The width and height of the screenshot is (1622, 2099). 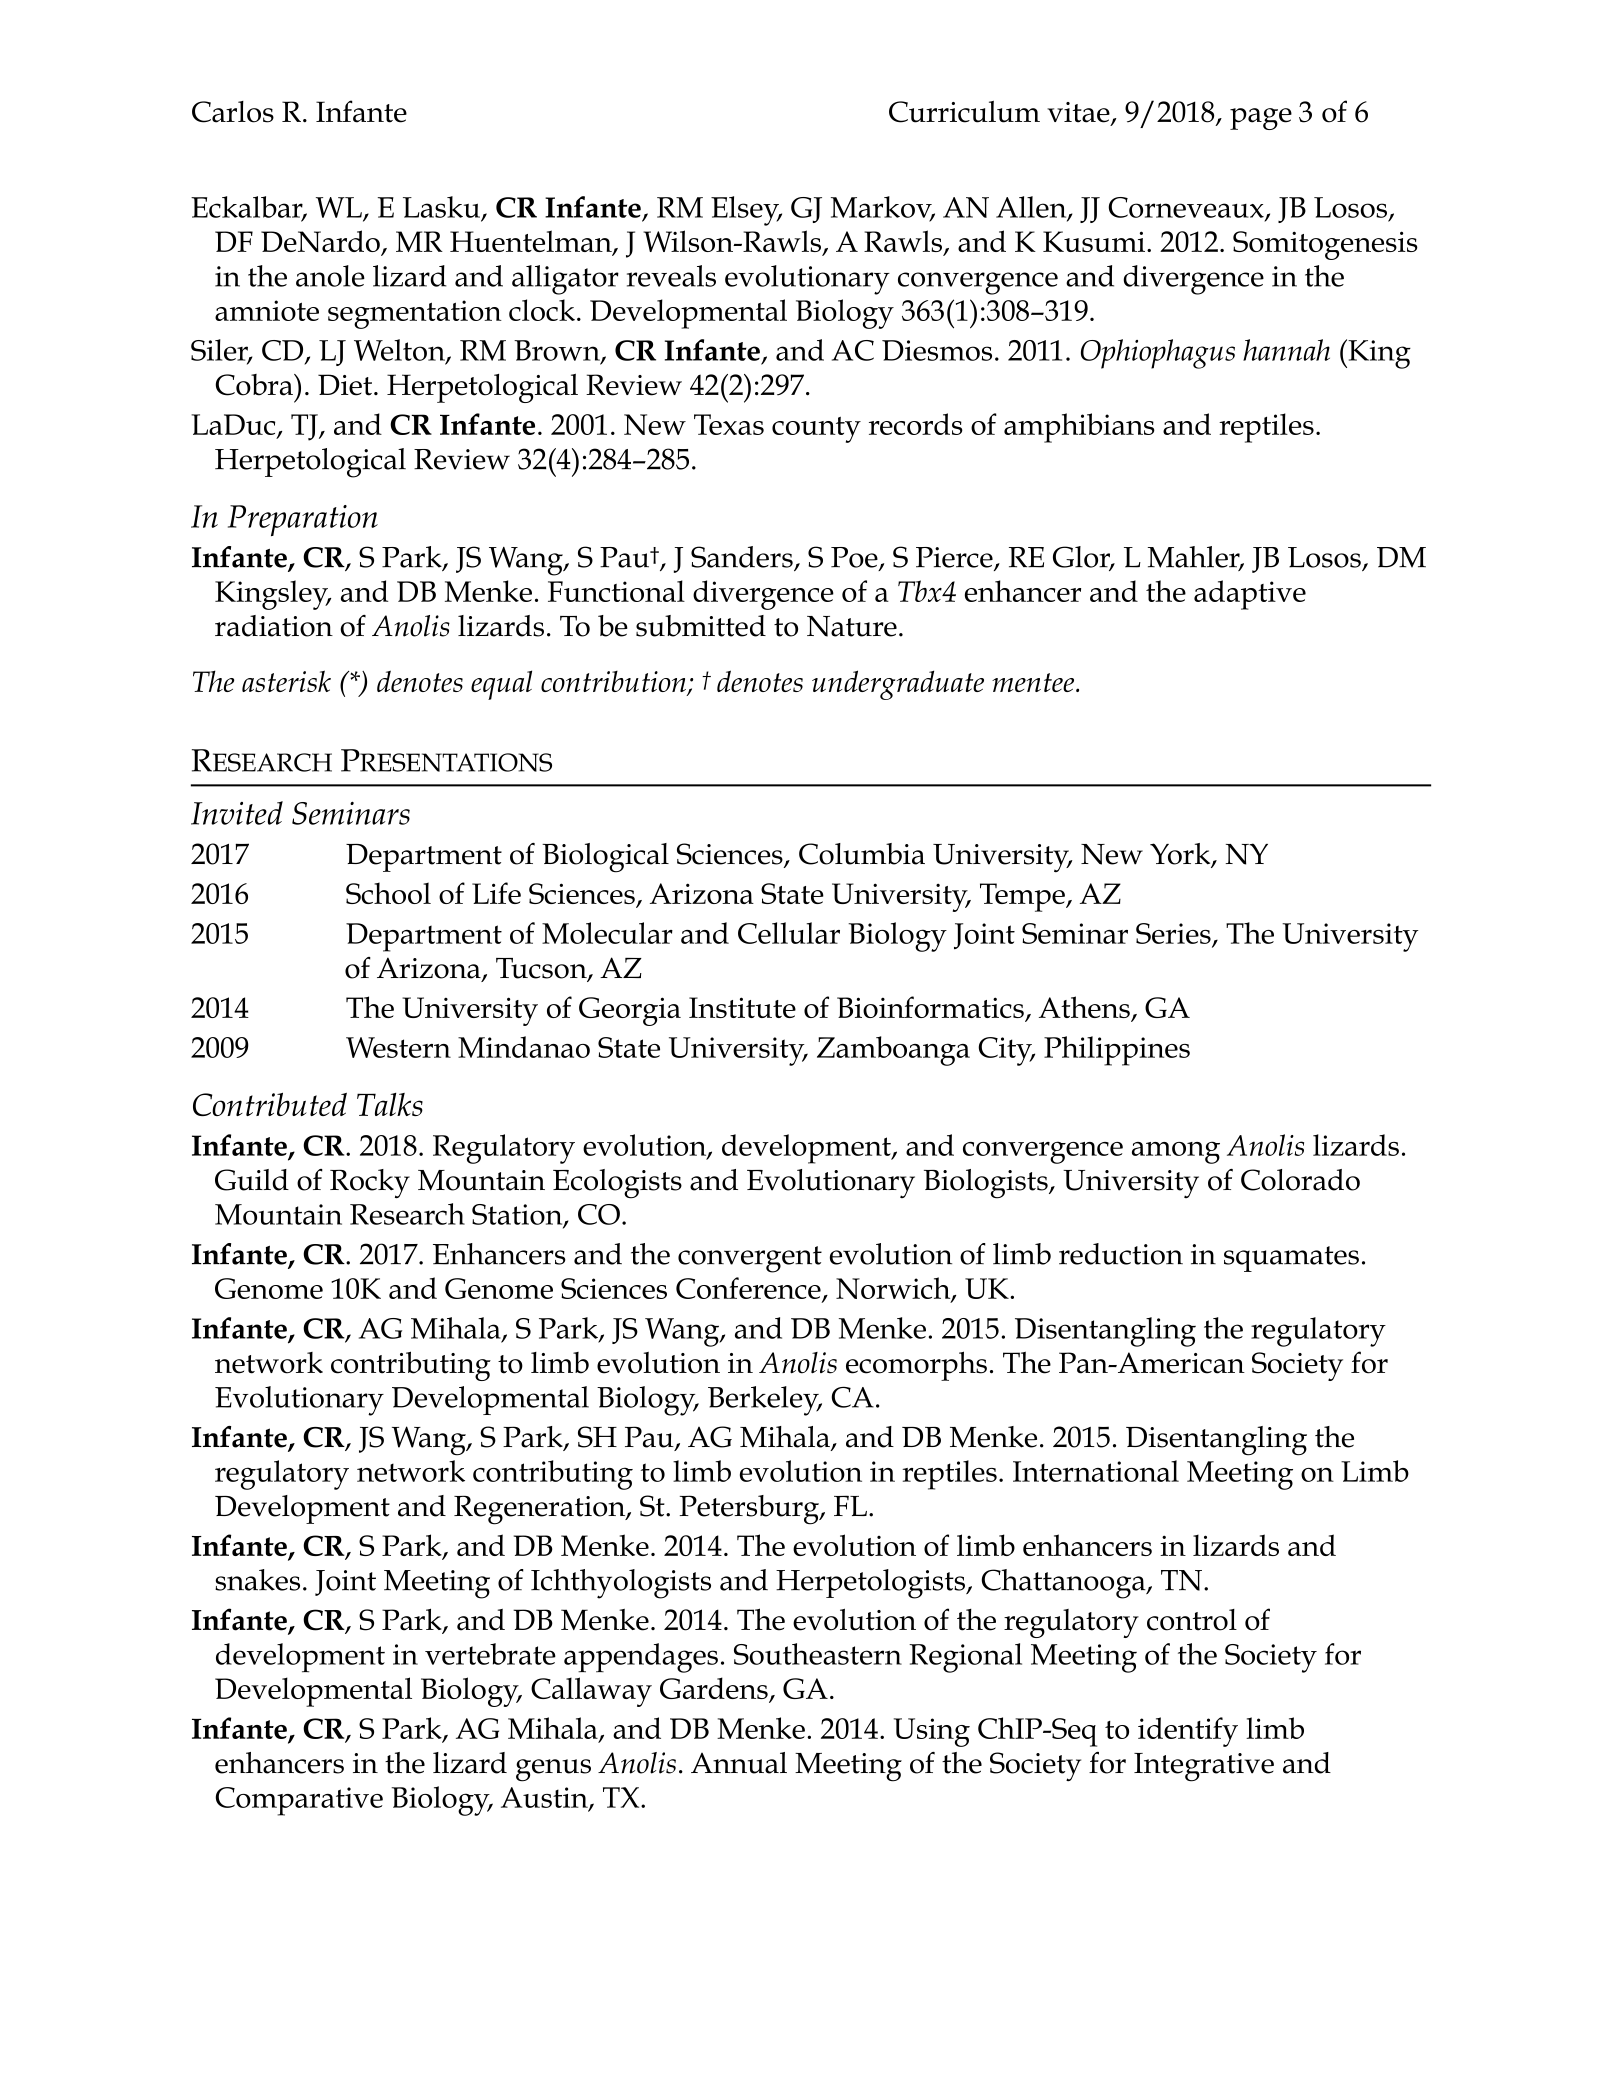 What do you see at coordinates (671, 276) in the screenshot?
I see `reveals` at bounding box center [671, 276].
